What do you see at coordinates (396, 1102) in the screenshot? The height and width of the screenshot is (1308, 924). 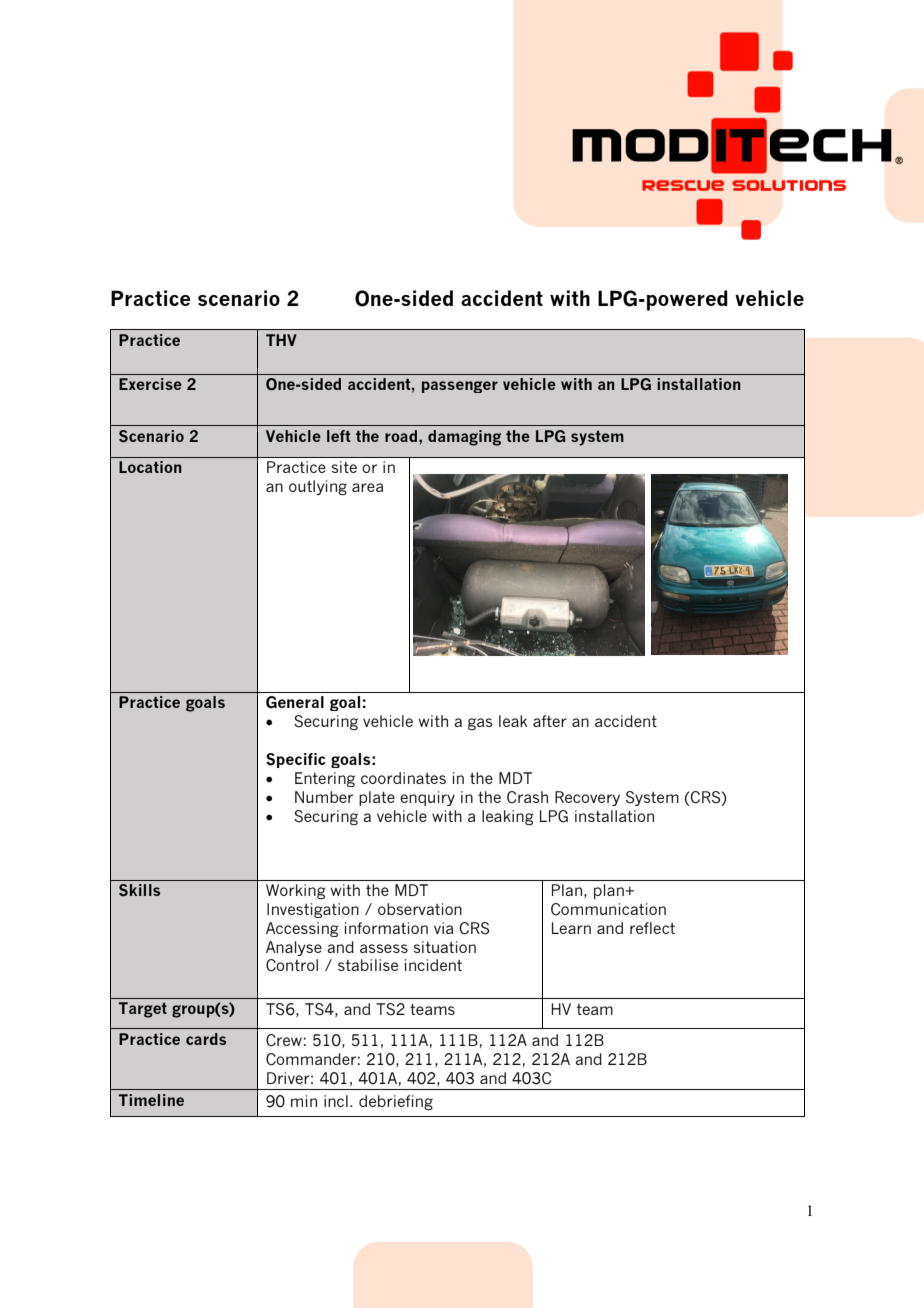 I see `debriefing` at bounding box center [396, 1102].
